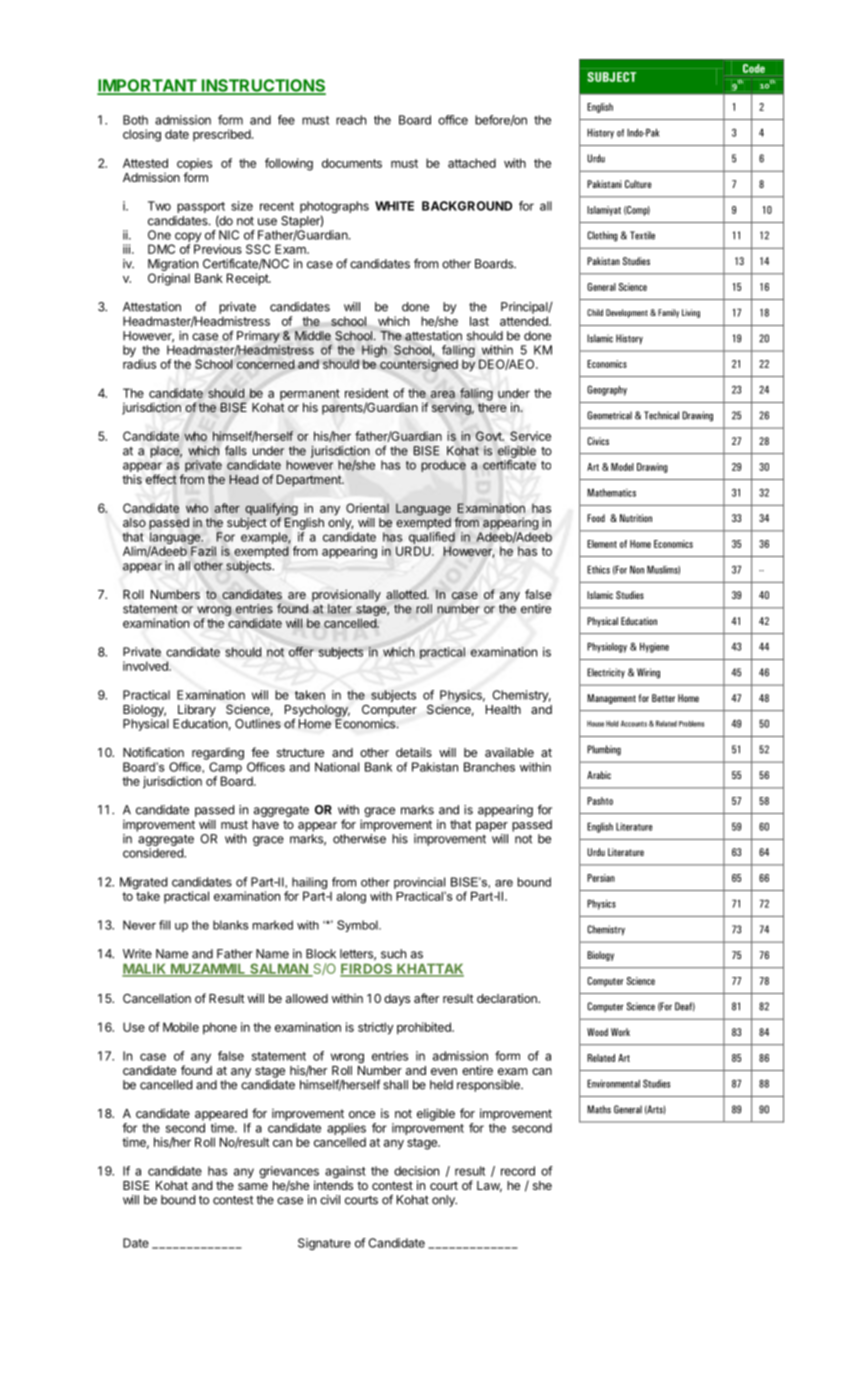 The width and height of the image is (849, 1400). I want to click on effect, so click(161, 479).
